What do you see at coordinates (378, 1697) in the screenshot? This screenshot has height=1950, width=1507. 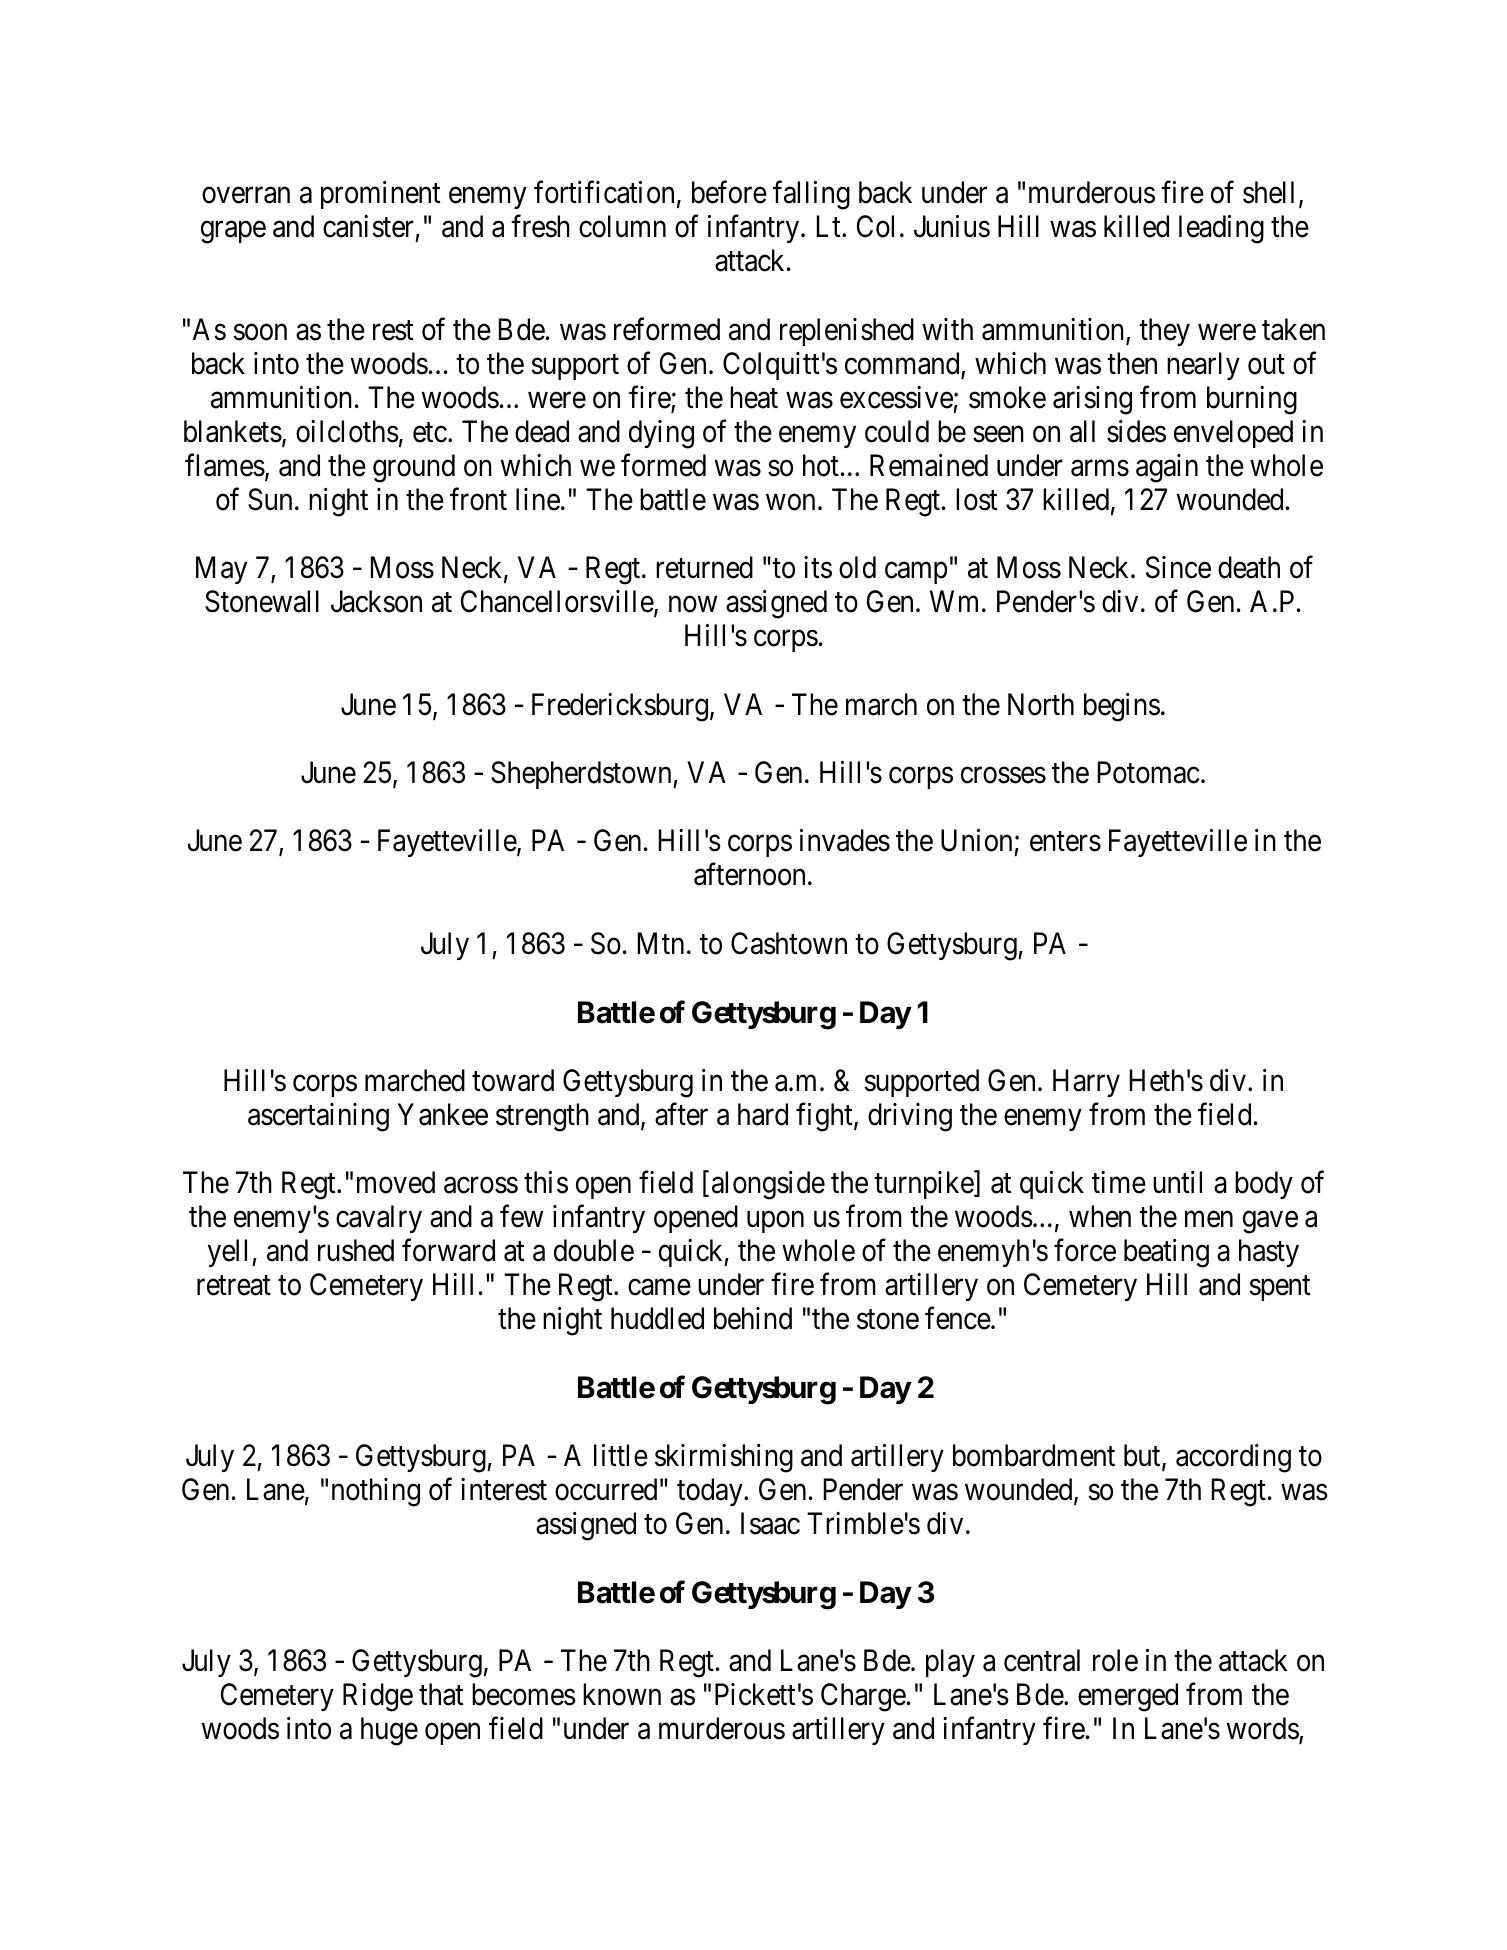 I see `Ridge` at bounding box center [378, 1697].
